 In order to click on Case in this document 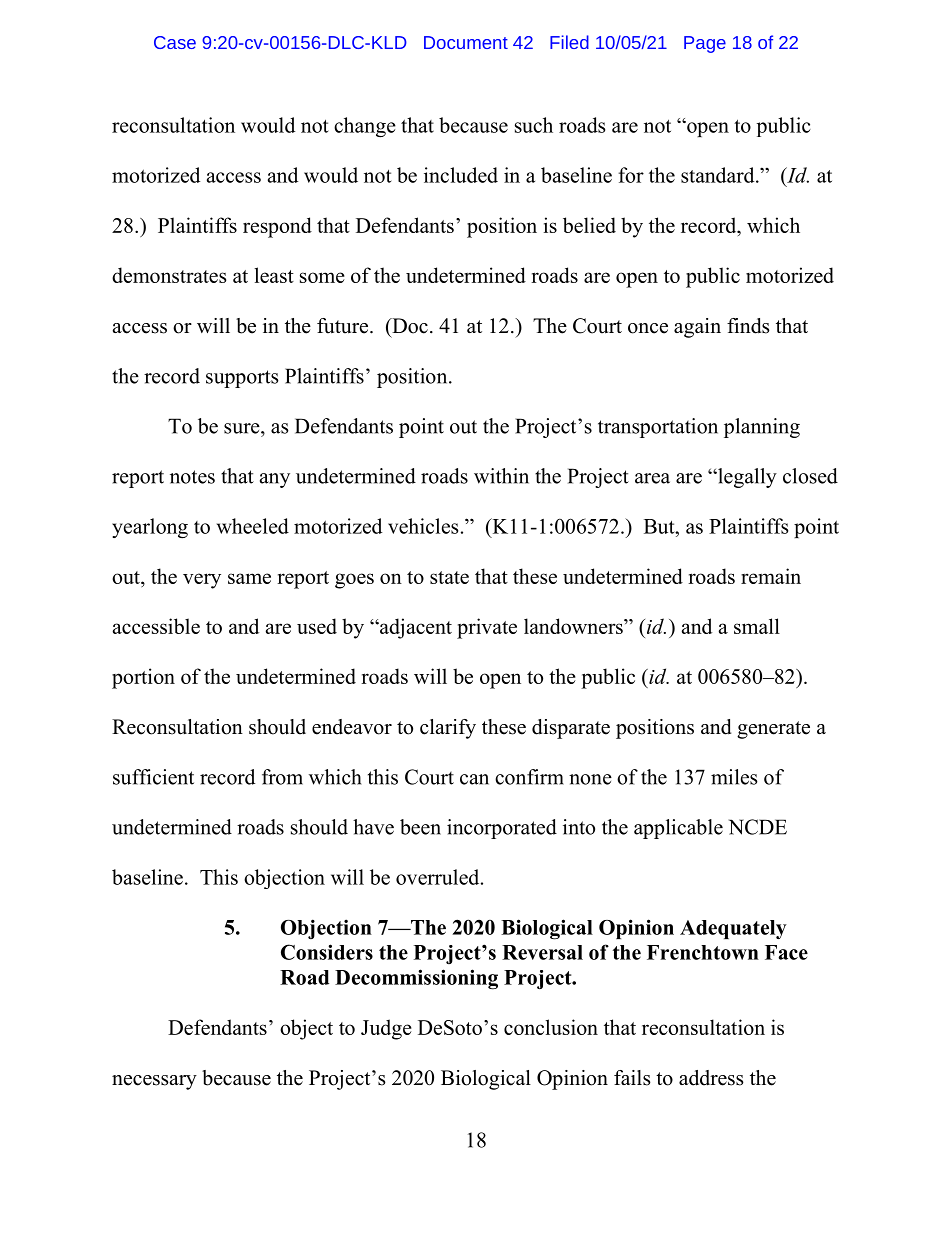, I will do `click(175, 42)`.
